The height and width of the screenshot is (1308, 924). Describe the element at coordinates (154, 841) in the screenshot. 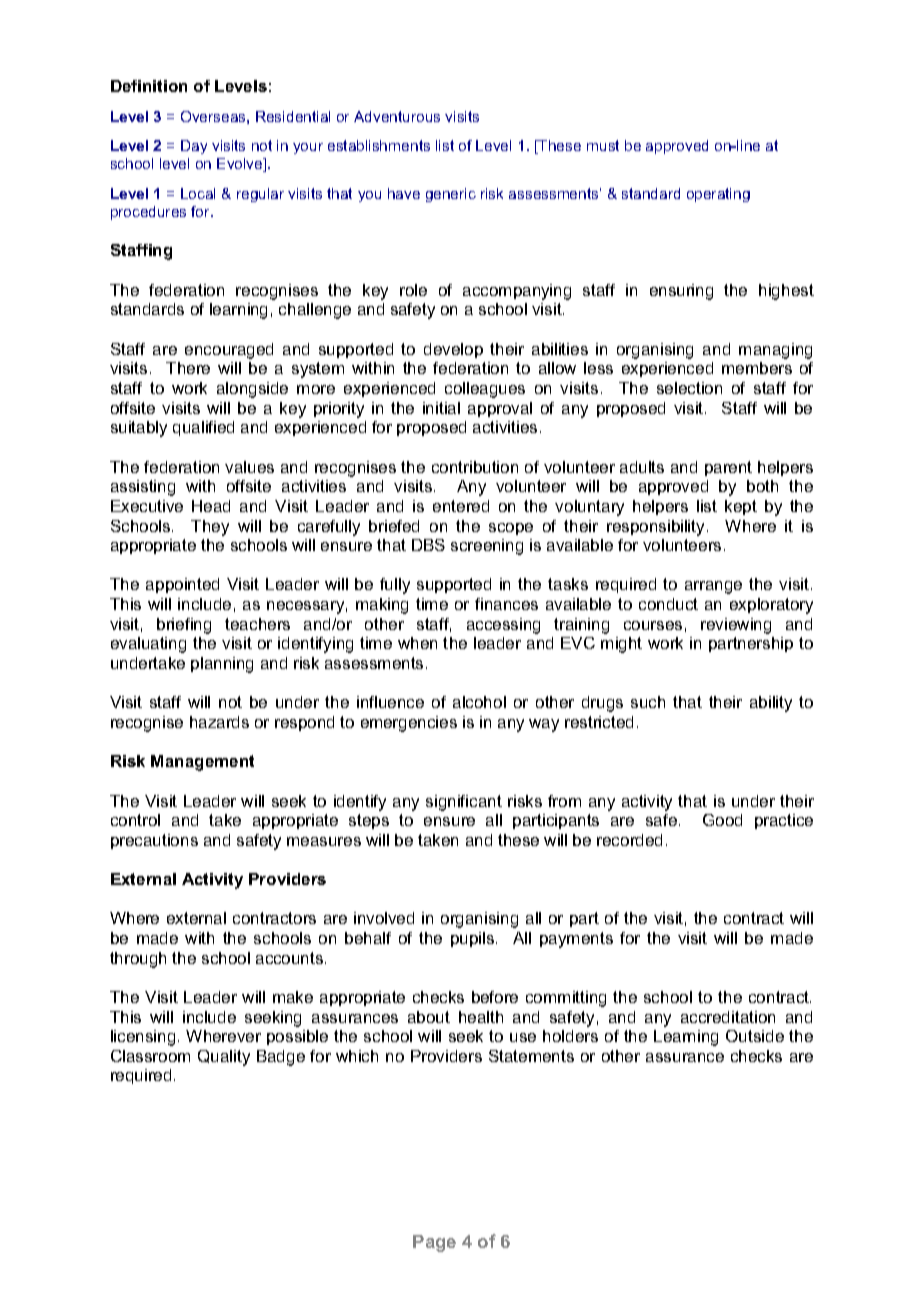

I see `precautions` at that location.
